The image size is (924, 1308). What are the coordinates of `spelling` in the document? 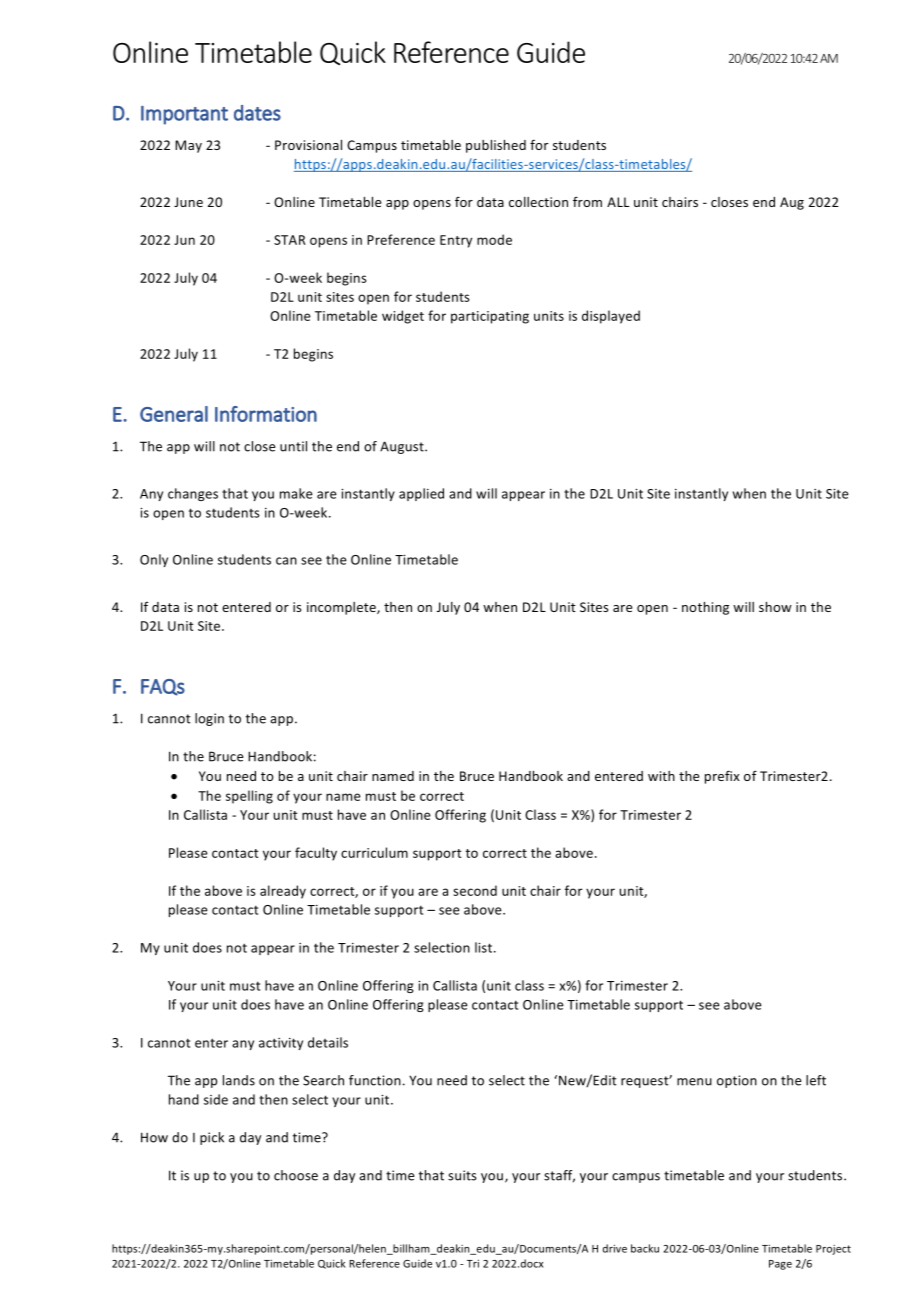 It's located at (249, 797).
